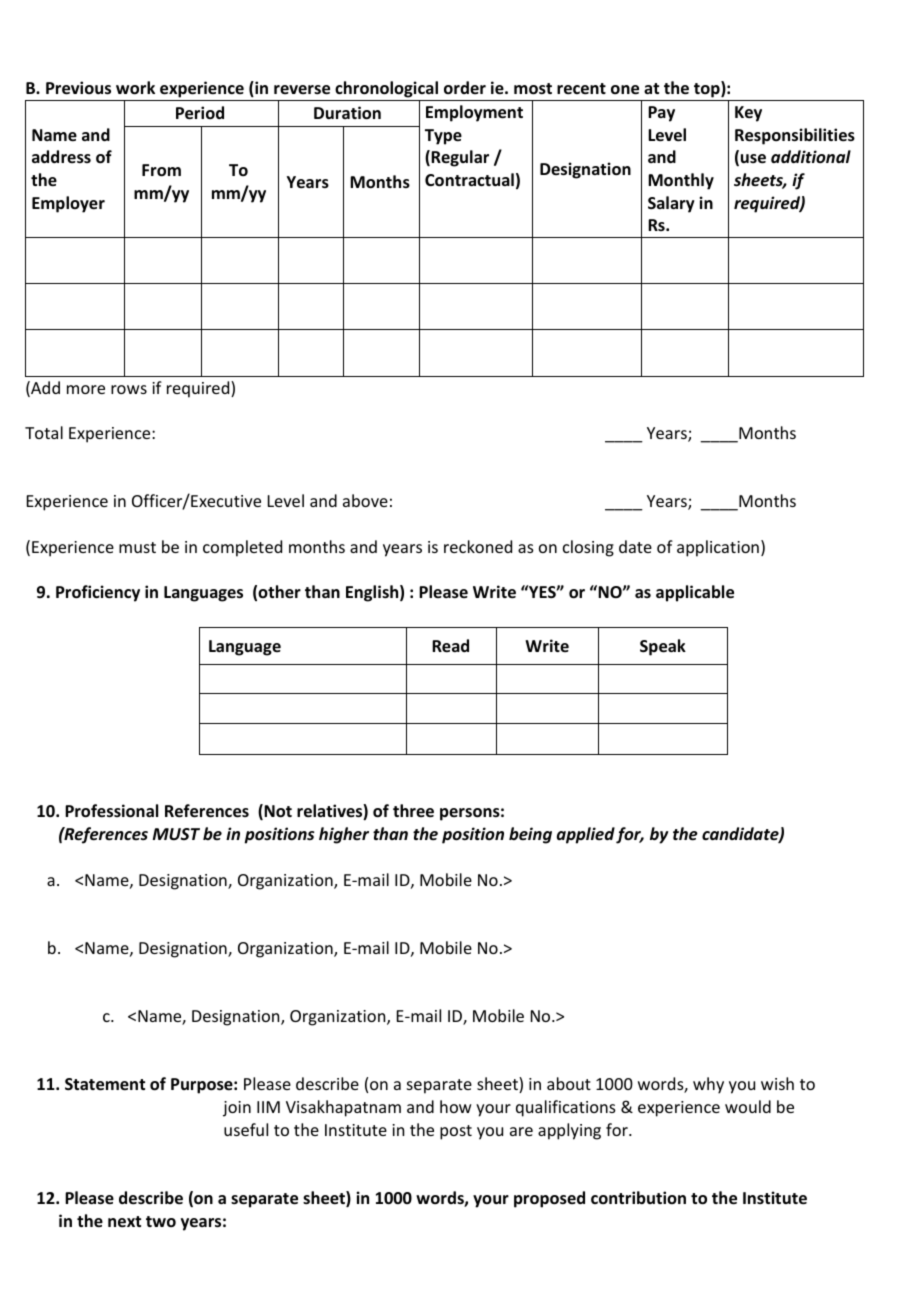 Image resolution: width=924 pixels, height=1307 pixels. I want to click on above, so click(365, 500).
